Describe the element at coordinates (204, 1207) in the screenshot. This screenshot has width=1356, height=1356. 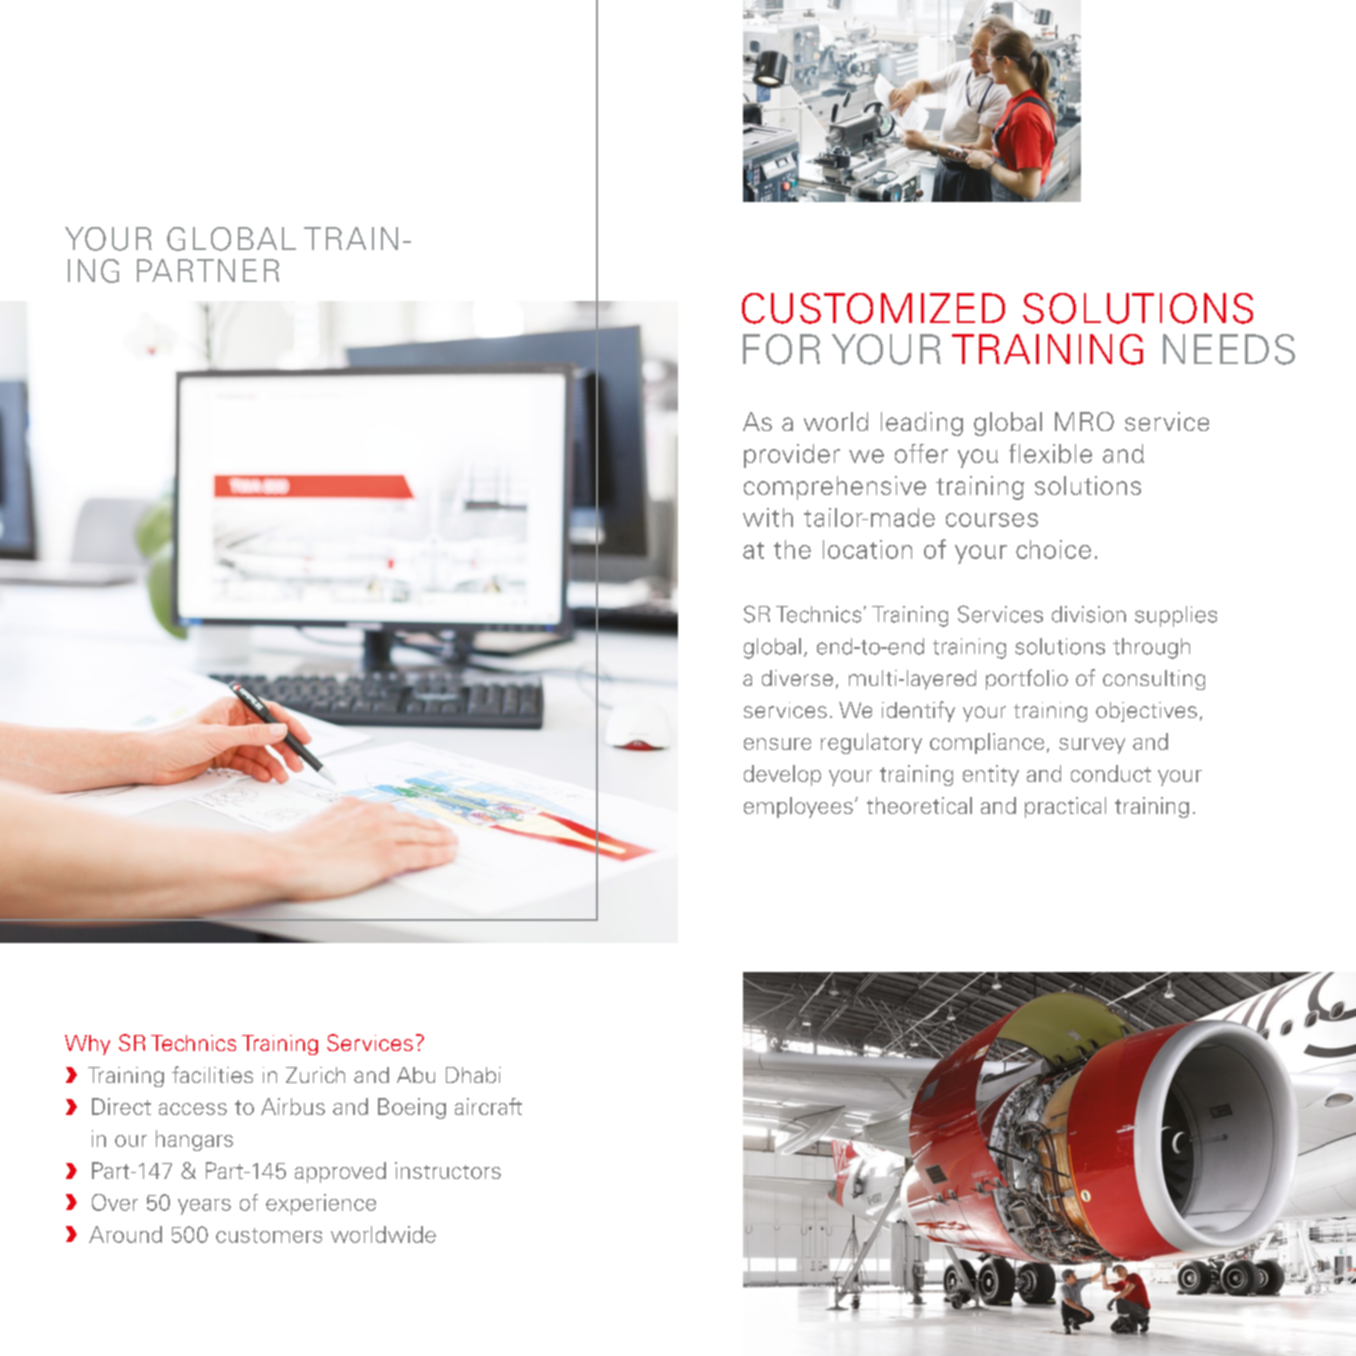
I see `years` at that location.
